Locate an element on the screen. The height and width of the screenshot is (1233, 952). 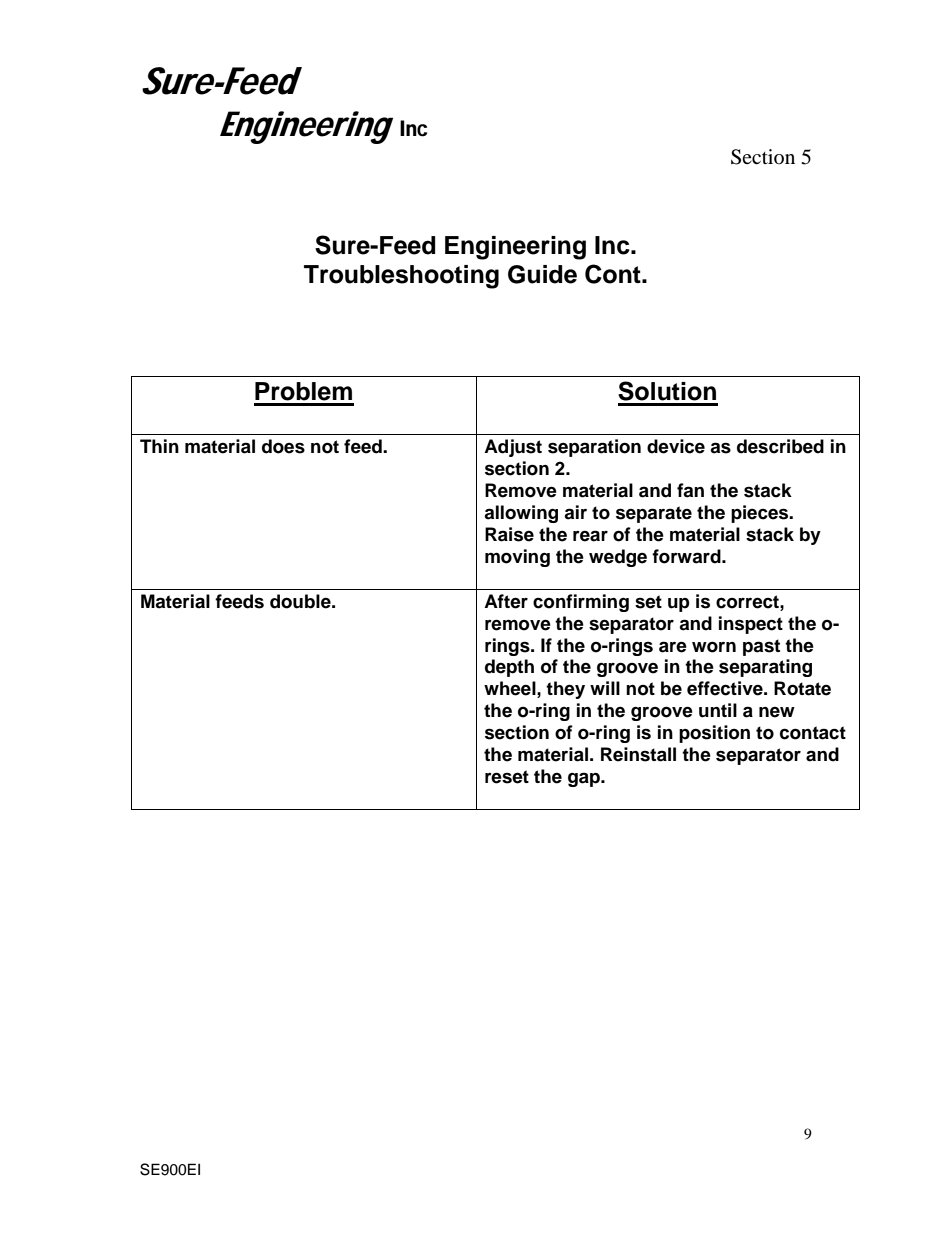
After is located at coordinates (506, 601).
